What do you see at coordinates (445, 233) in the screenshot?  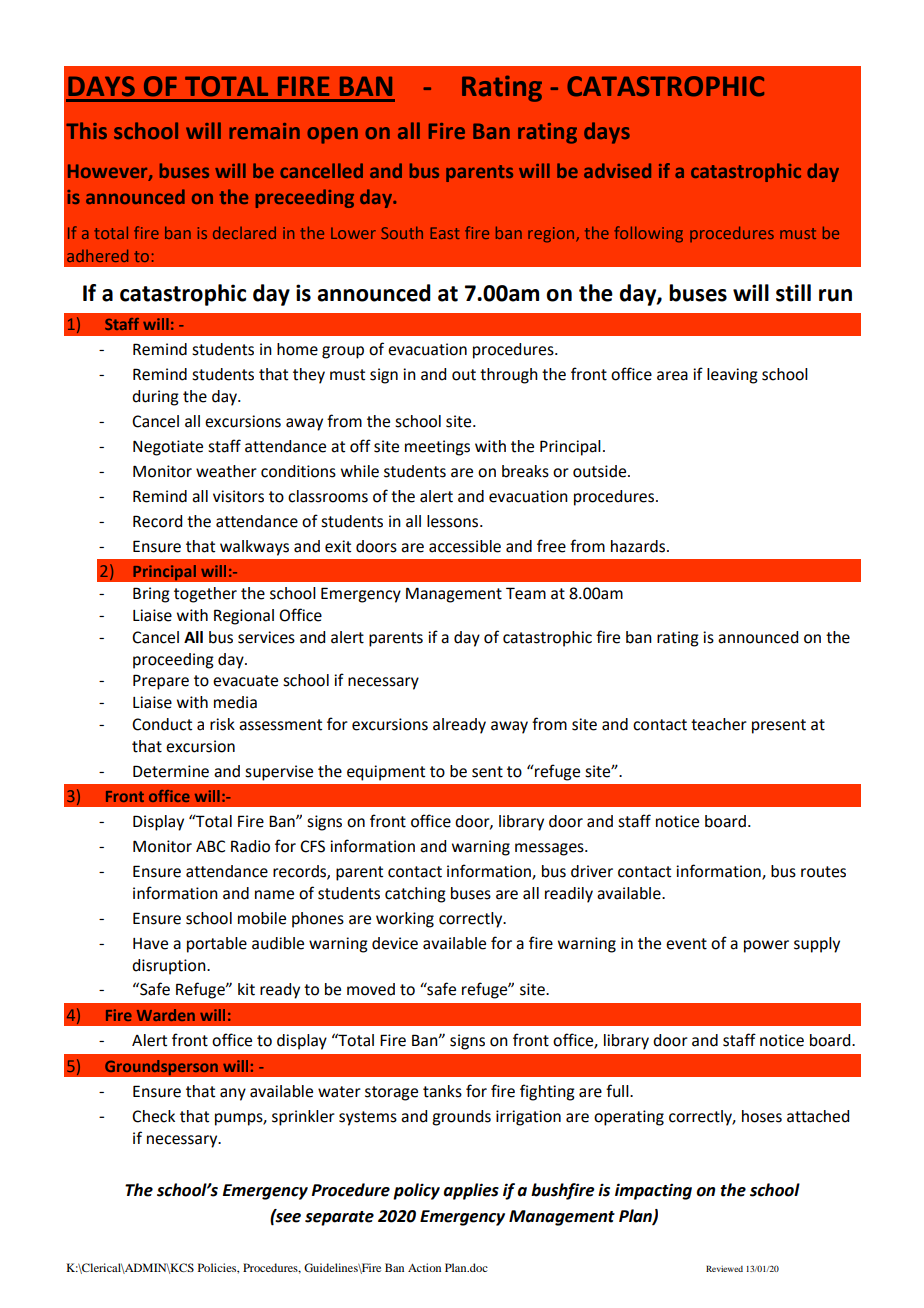 I see `East` at bounding box center [445, 233].
